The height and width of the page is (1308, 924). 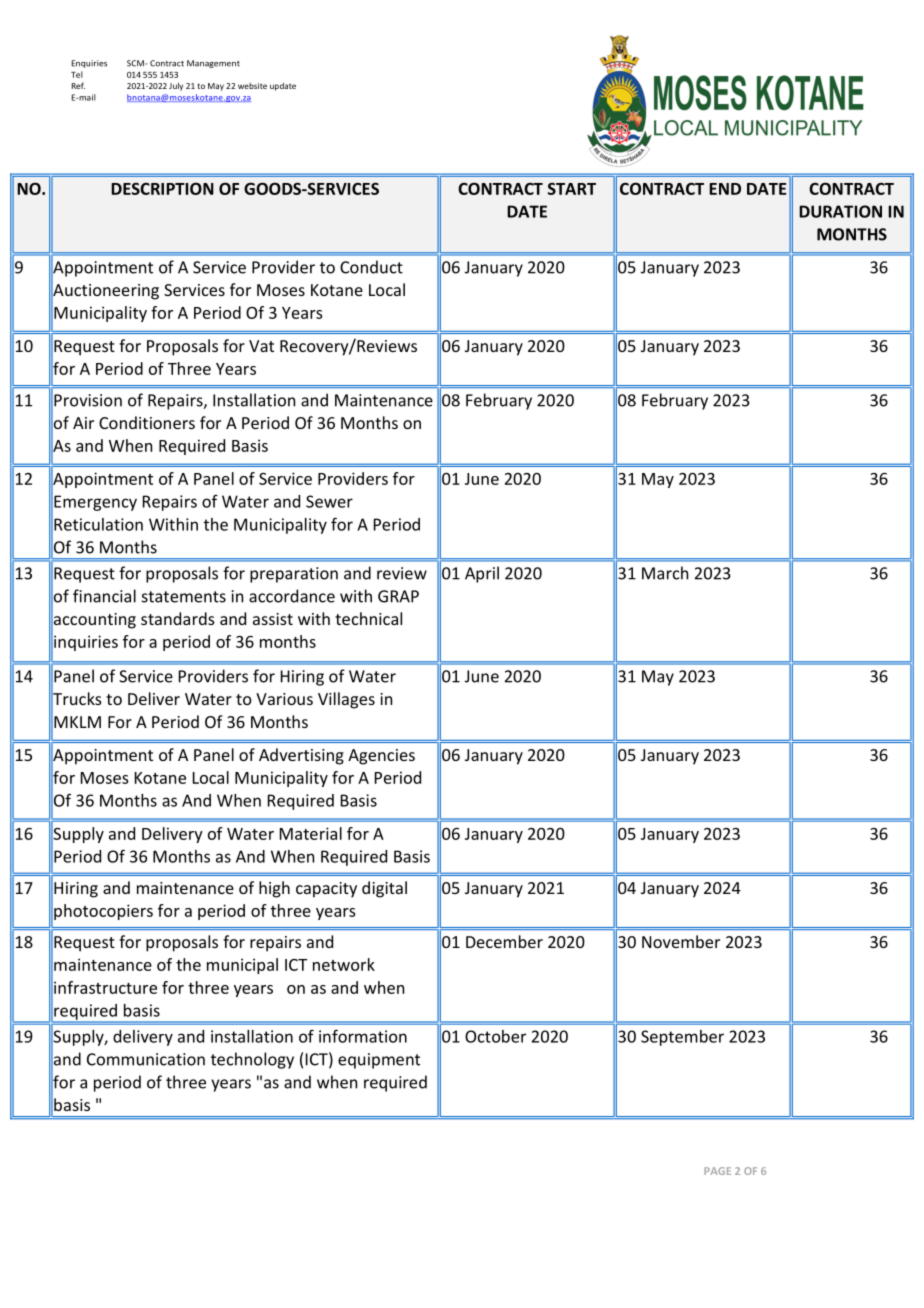 I want to click on DURATION, so click(x=840, y=211).
